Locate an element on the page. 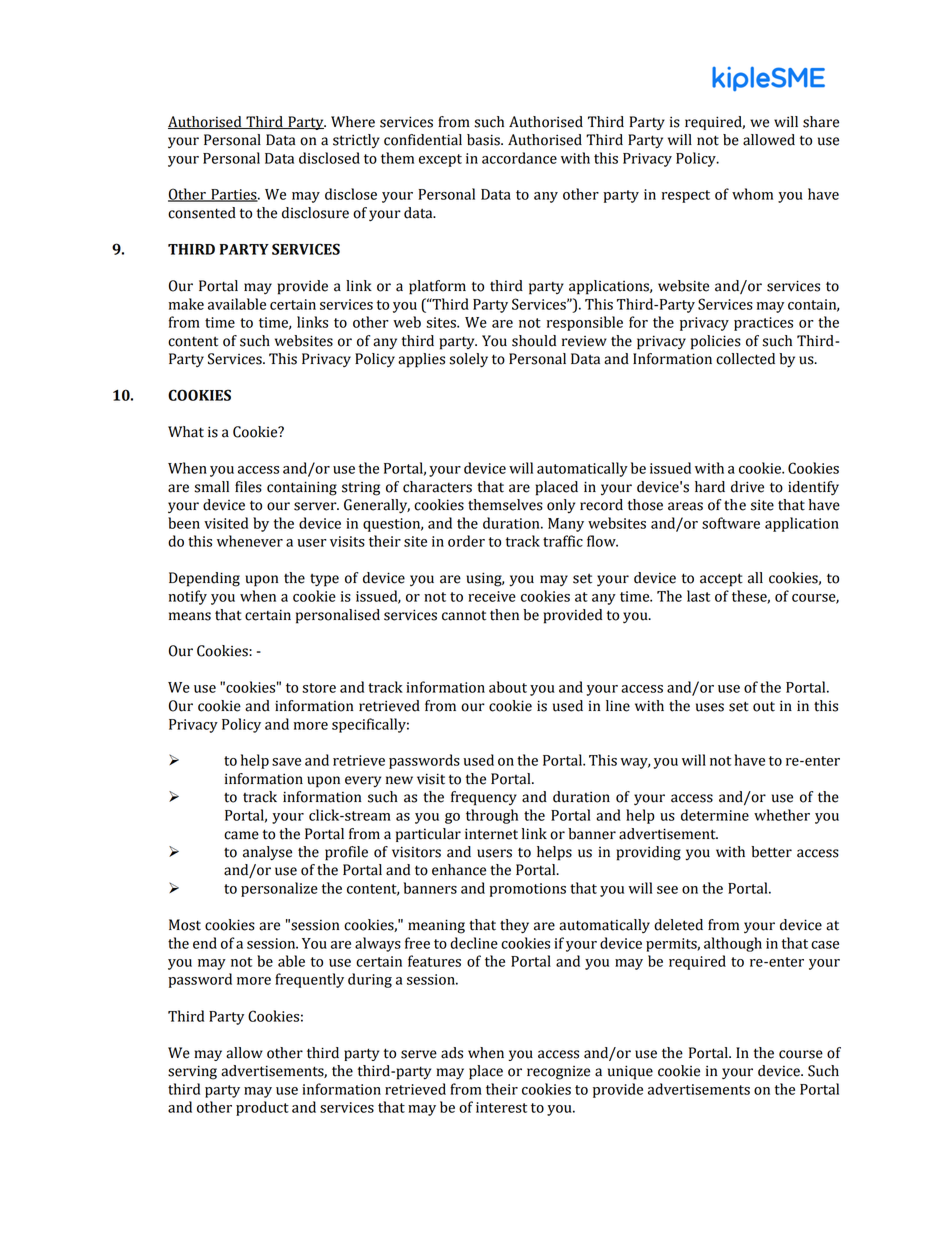 The height and width of the document is (1233, 952). then is located at coordinates (504, 615).
